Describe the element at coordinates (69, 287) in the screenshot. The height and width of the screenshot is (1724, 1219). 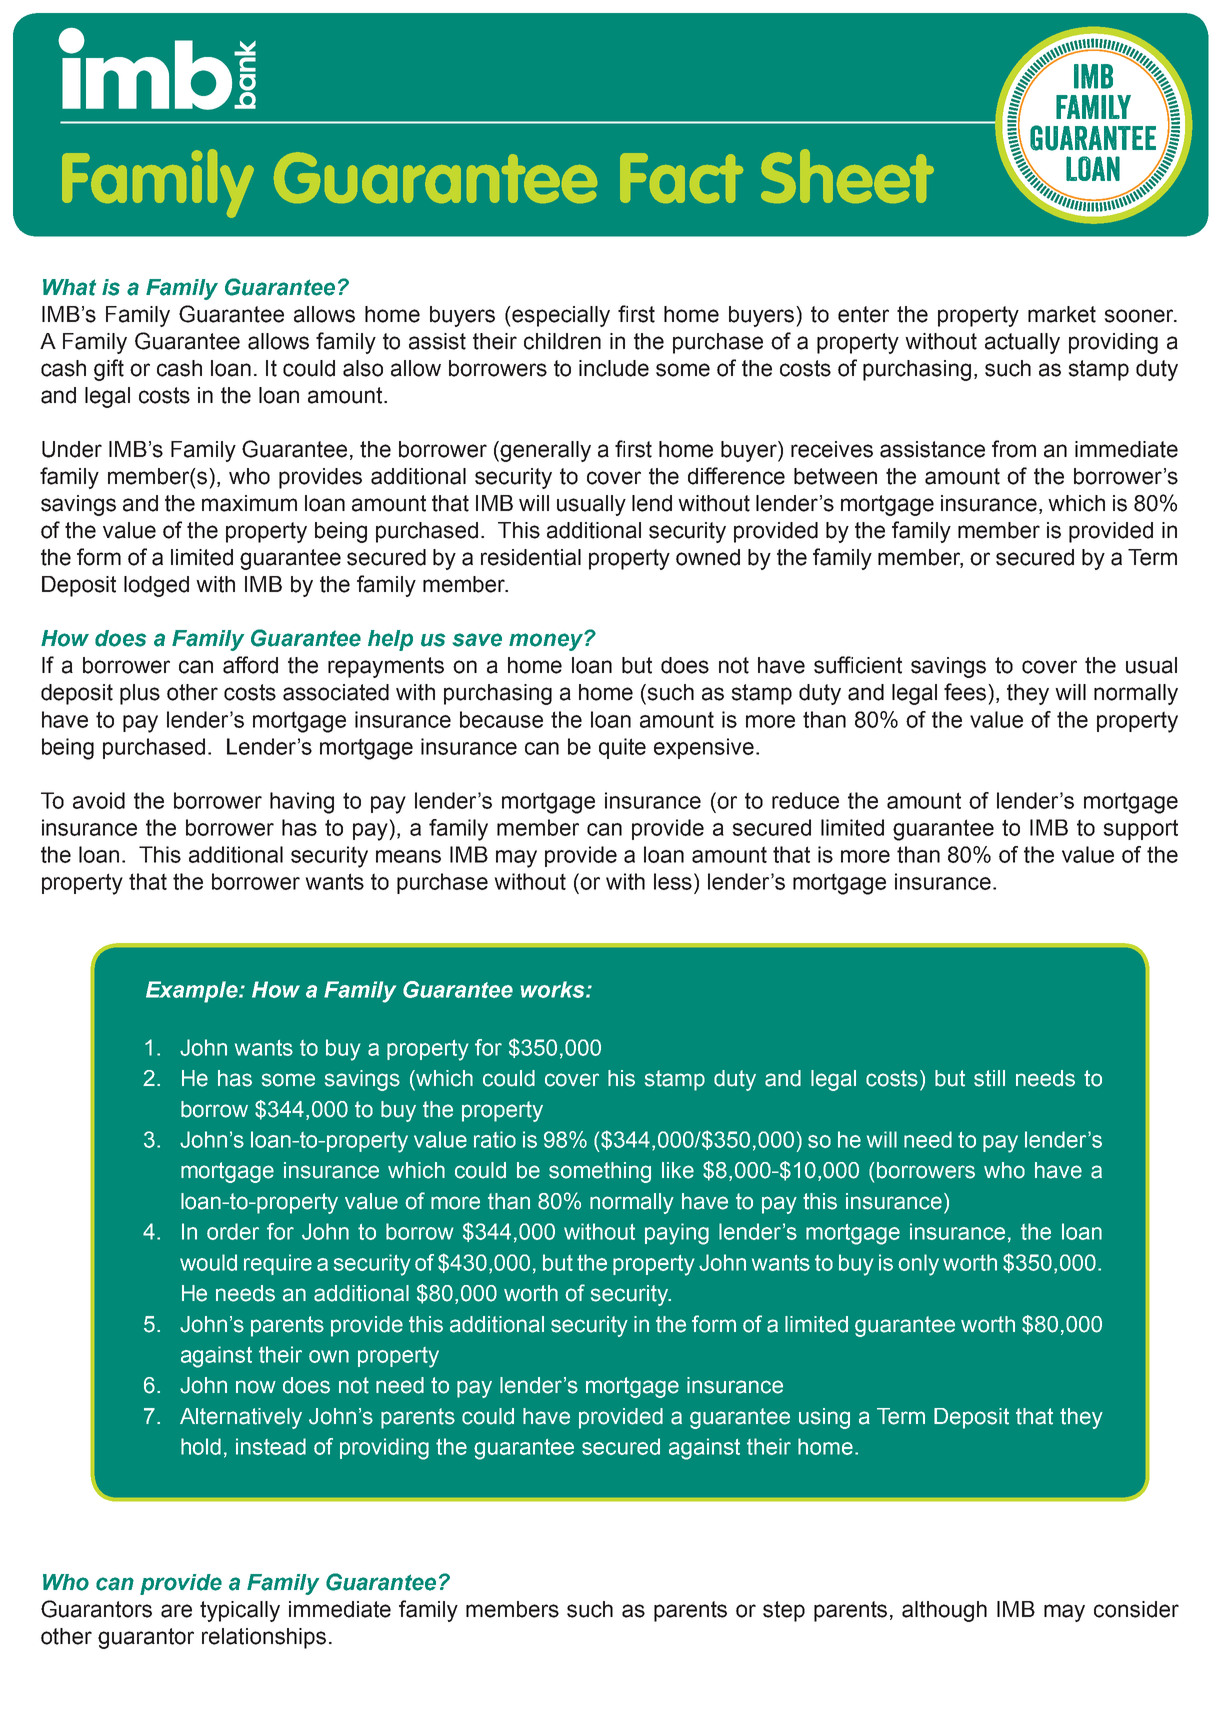
I see `What` at that location.
